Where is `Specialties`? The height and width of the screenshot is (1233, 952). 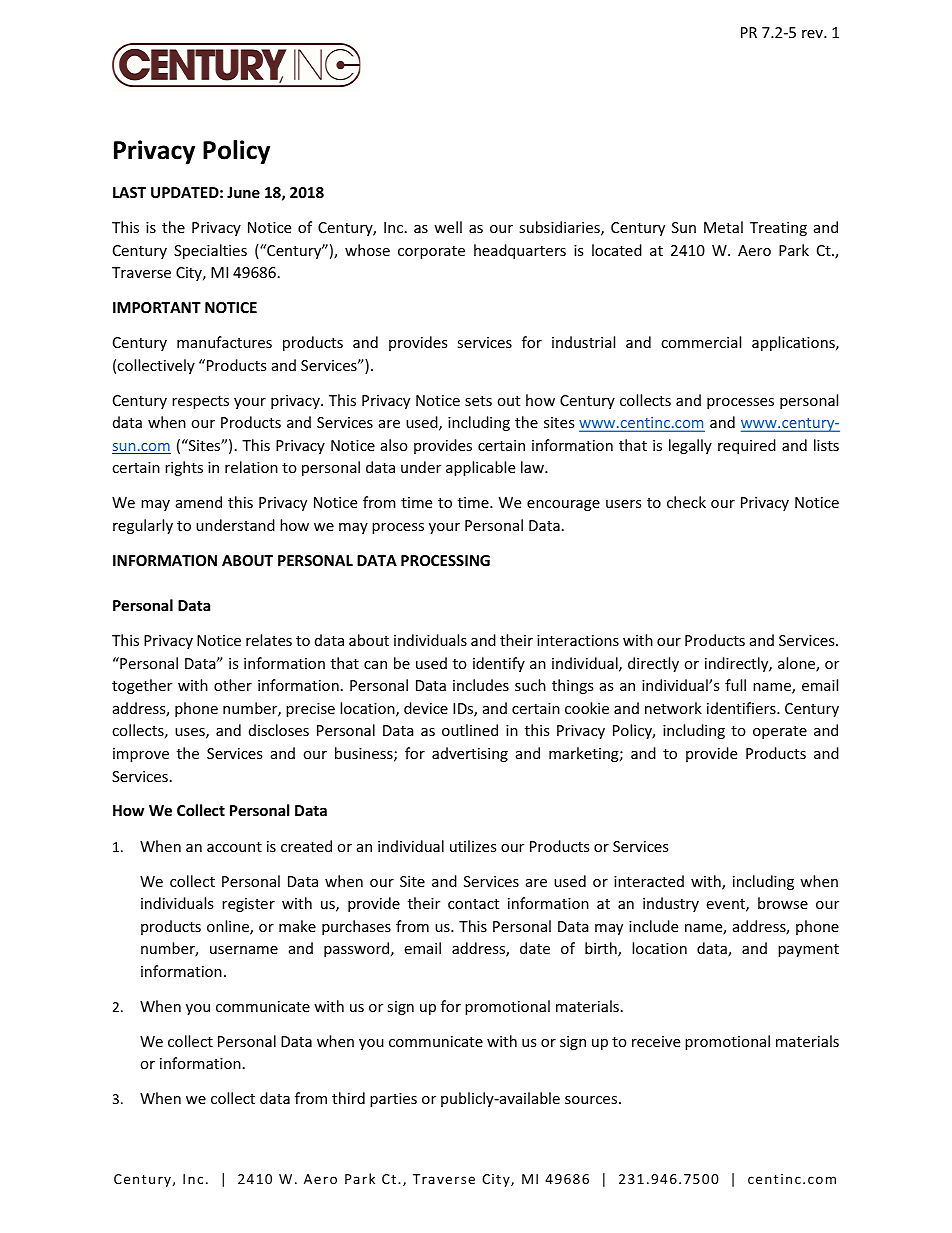
Specialties is located at coordinates (210, 251).
